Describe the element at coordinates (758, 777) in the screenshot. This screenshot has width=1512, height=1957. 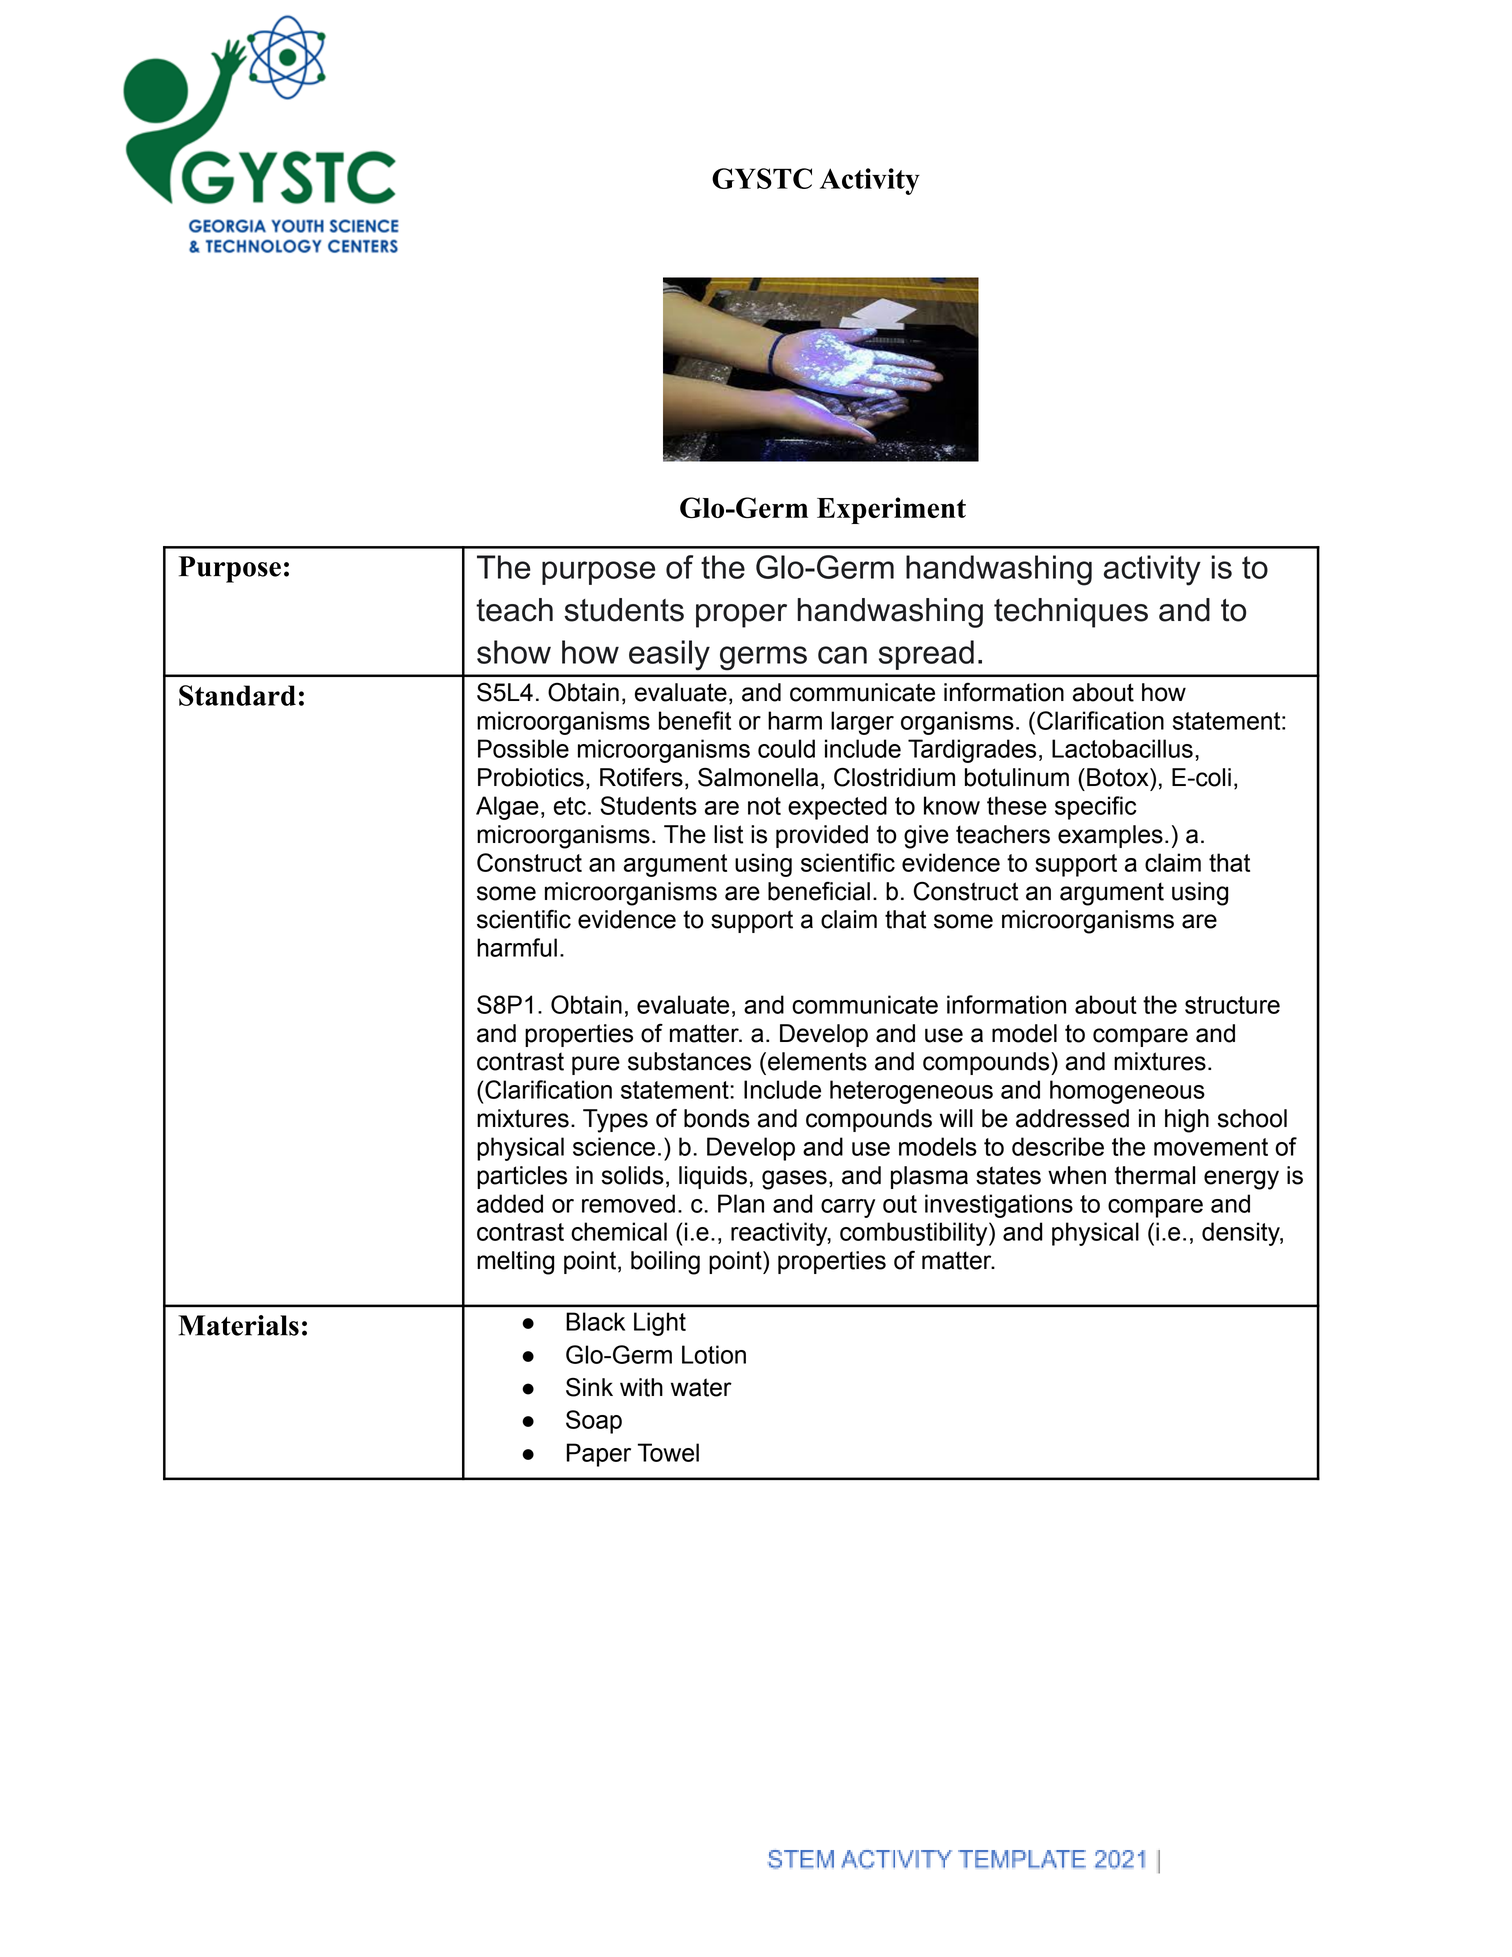
I see `Salmonella` at that location.
